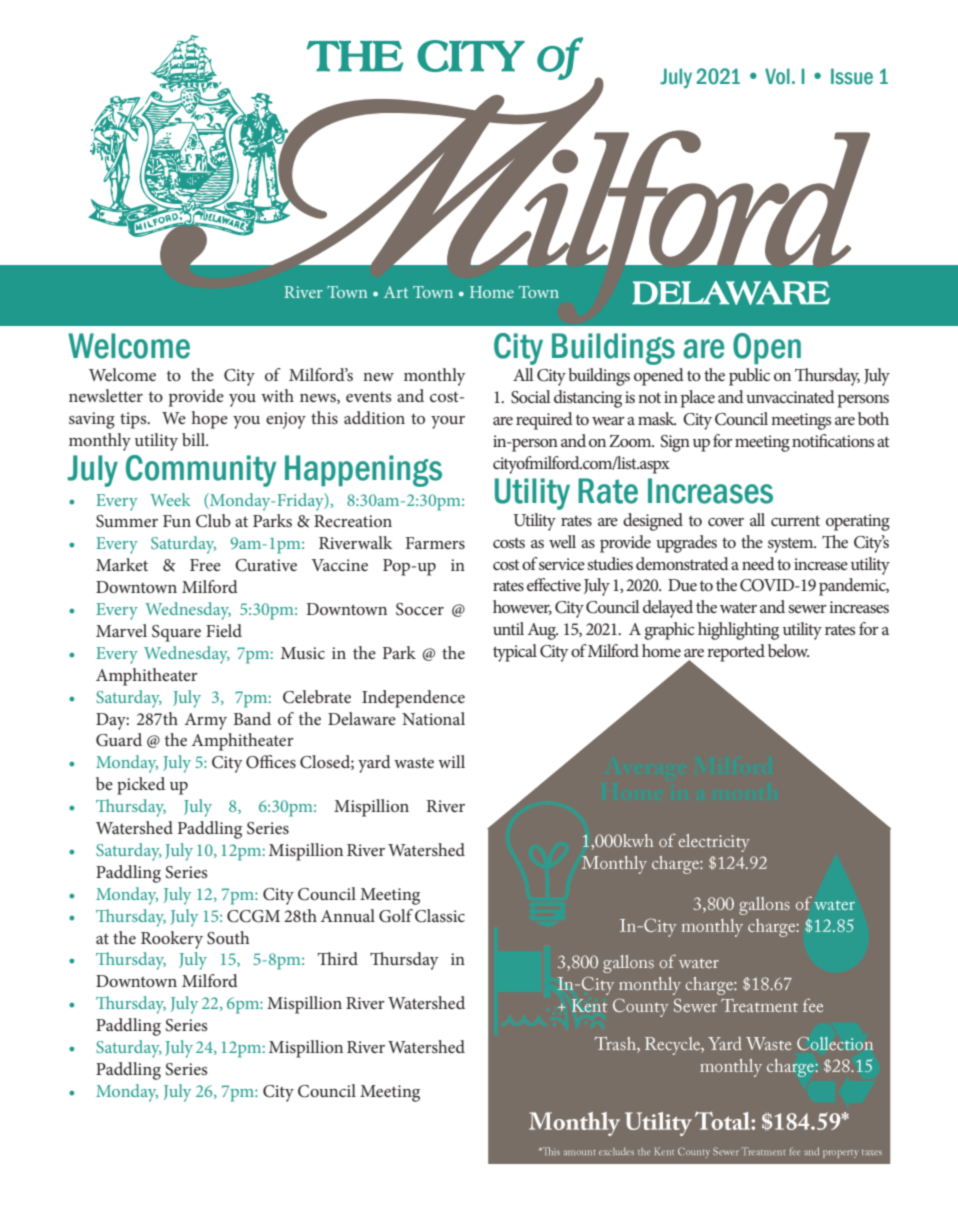  Describe the element at coordinates (396, 292) in the screenshot. I see `Art` at that location.
